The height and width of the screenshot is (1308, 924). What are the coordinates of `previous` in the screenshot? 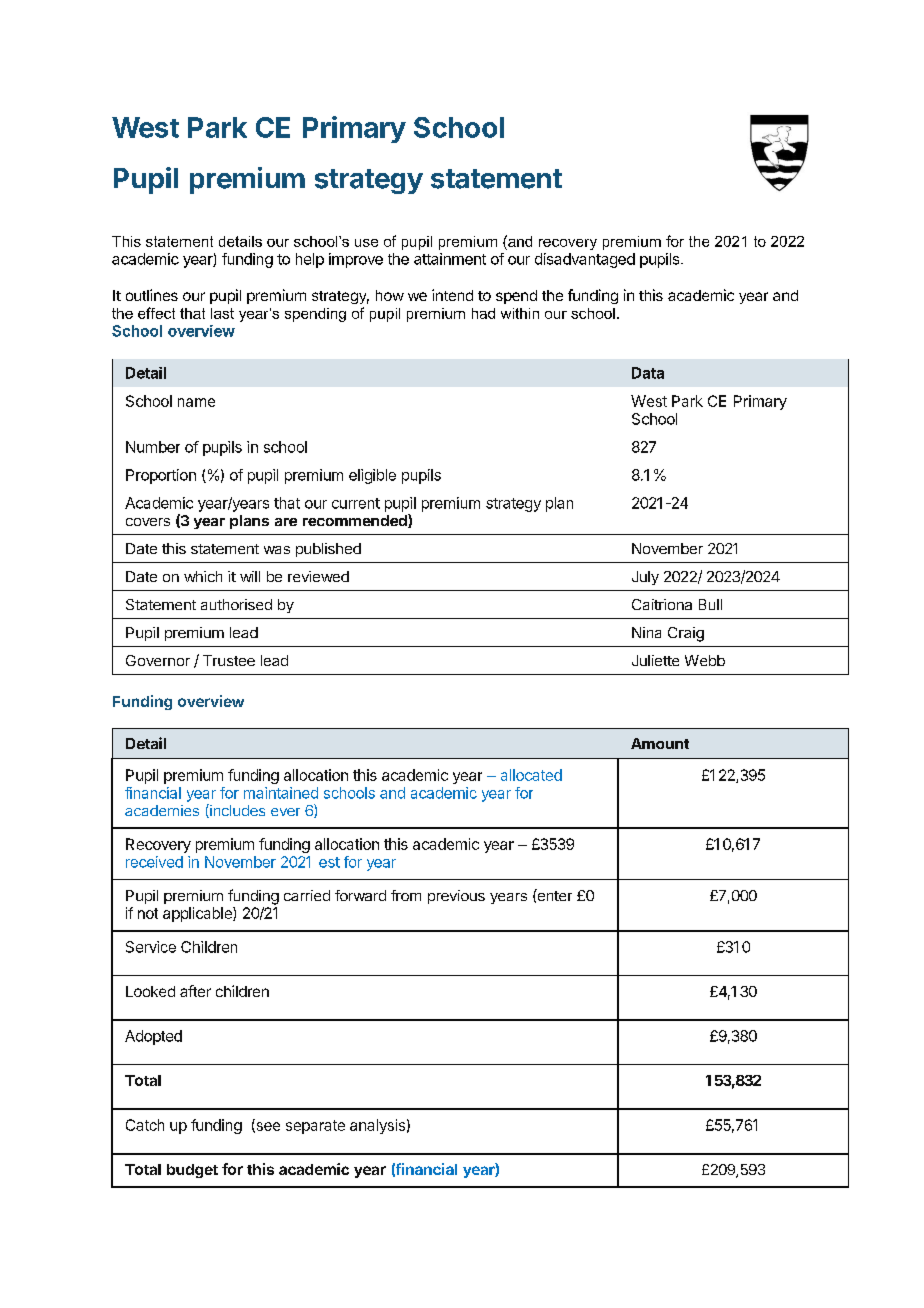 It's located at (456, 897).
